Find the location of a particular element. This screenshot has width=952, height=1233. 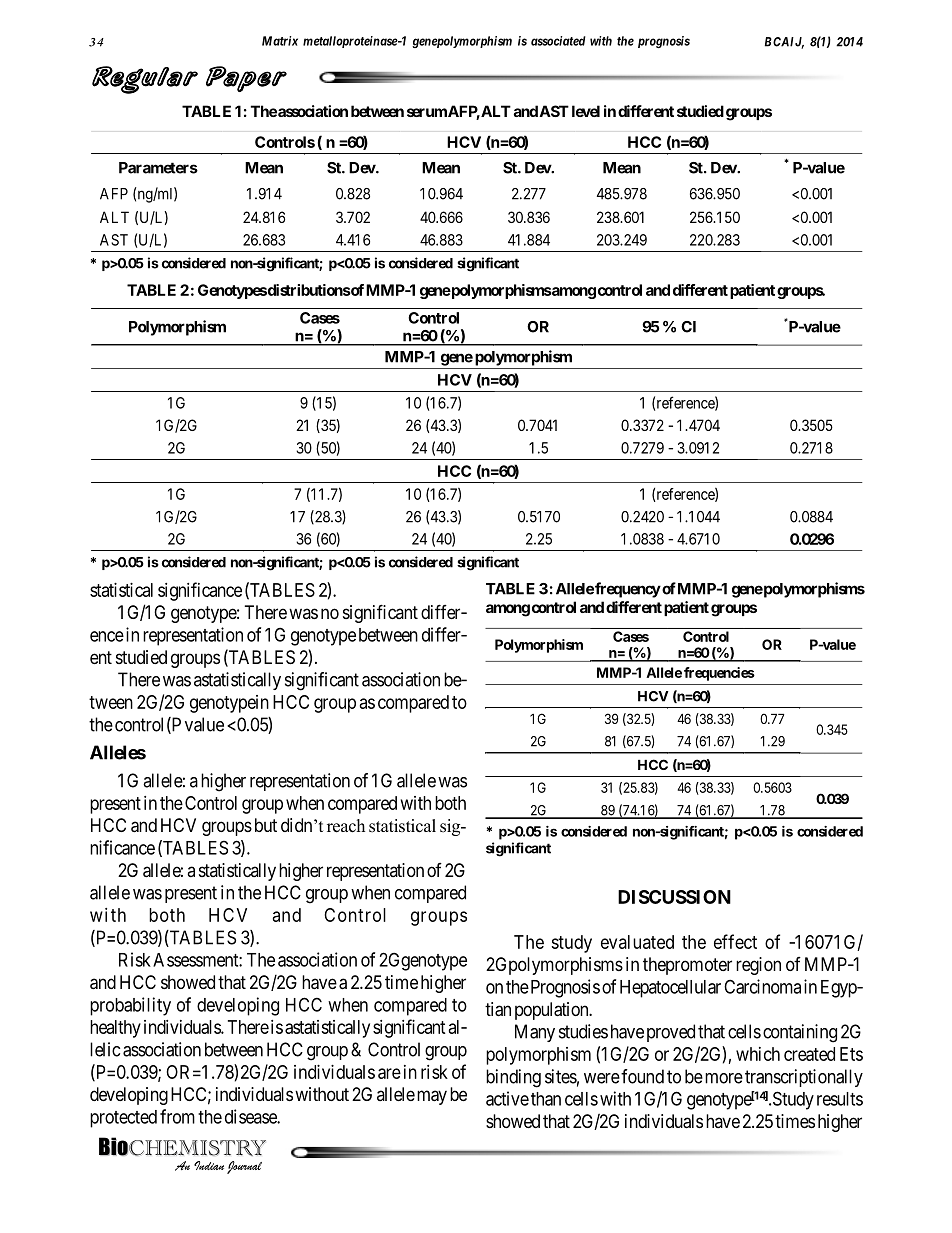

from is located at coordinates (177, 1116).
